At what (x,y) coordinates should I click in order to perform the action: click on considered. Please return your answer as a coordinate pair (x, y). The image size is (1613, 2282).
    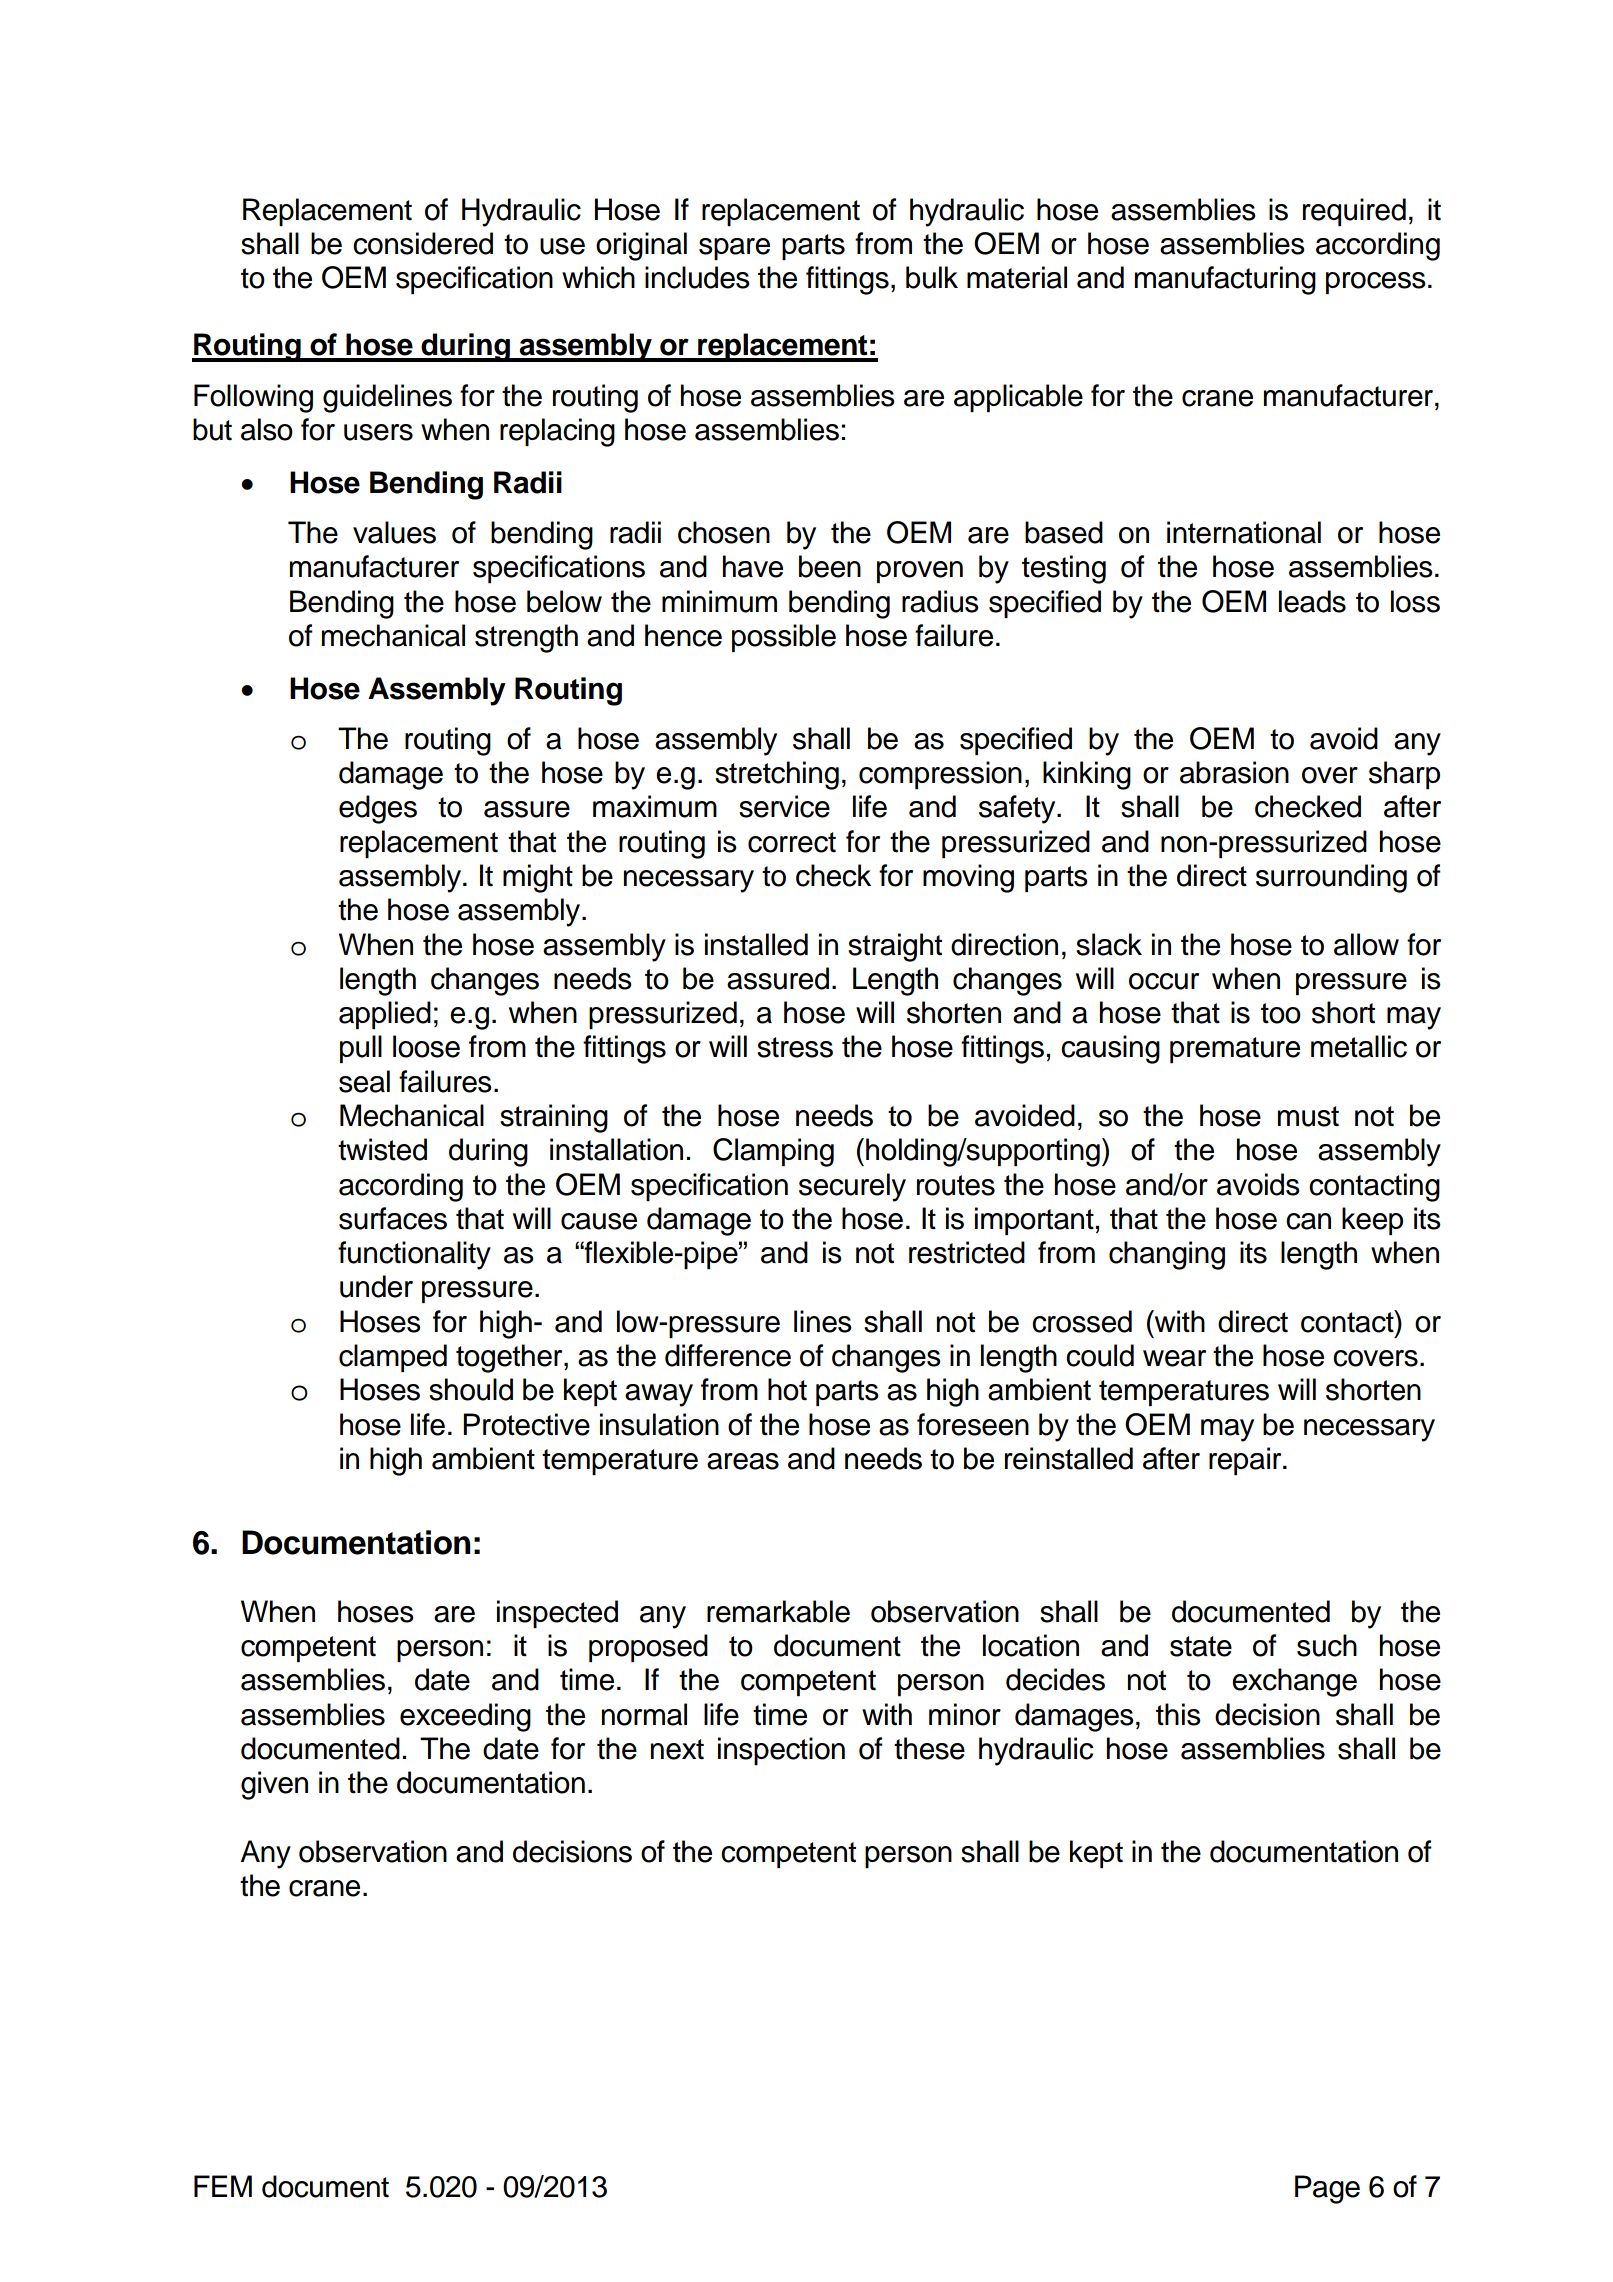
    Looking at the image, I should click on (423, 243).
